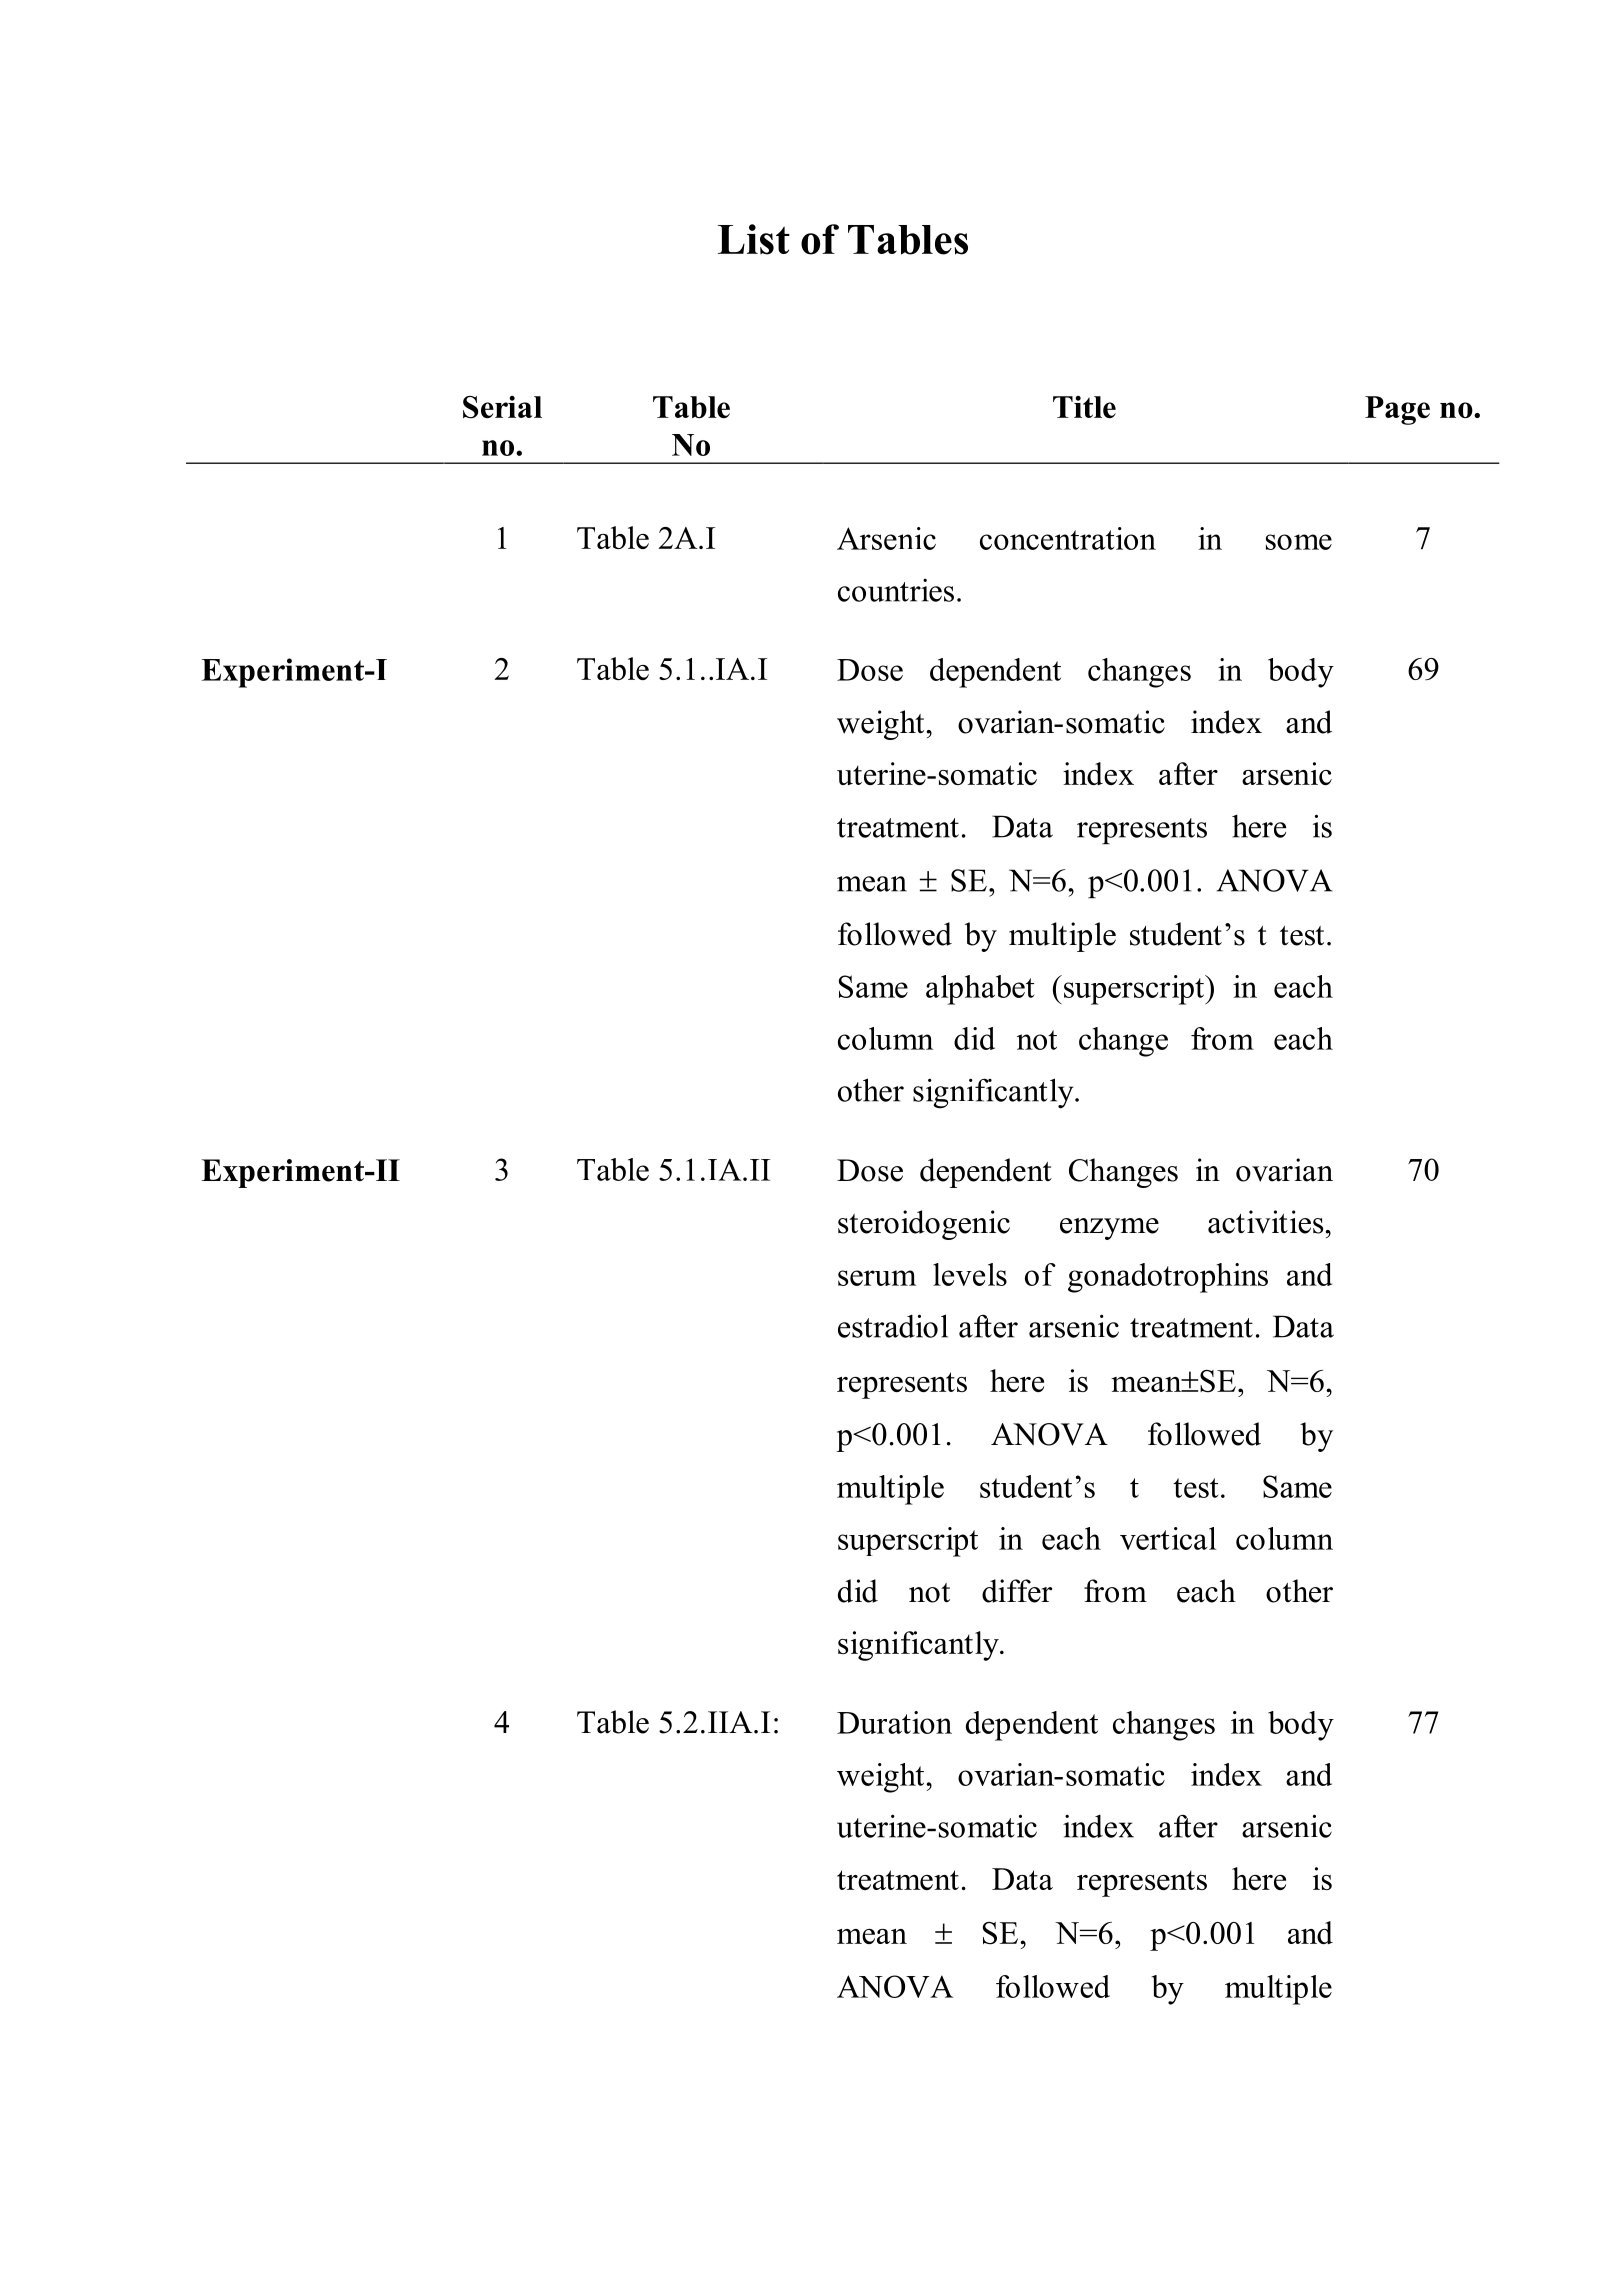 This image has width=1607, height=2275. Describe the element at coordinates (877, 1278) in the image. I see `serum` at that location.
